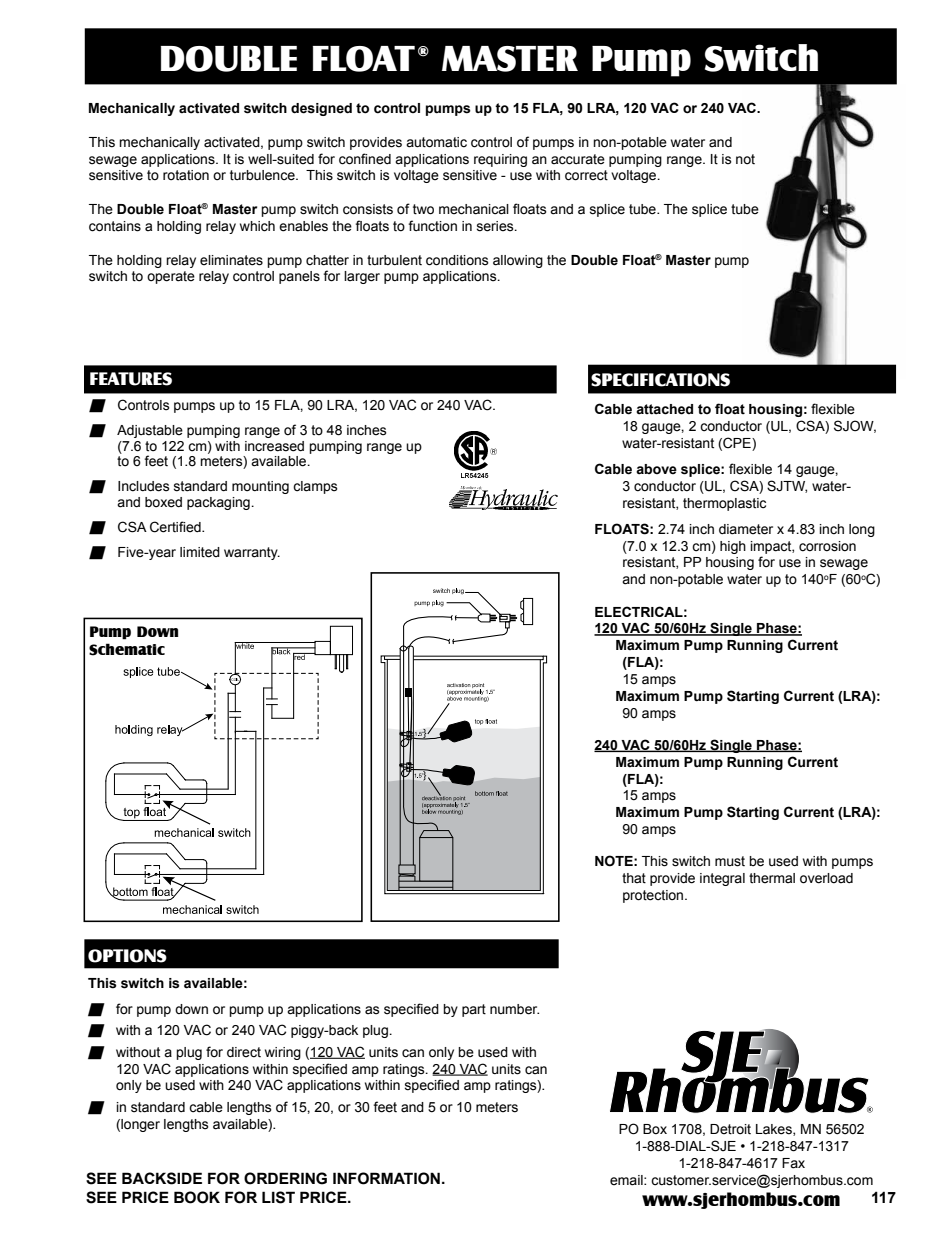  Describe the element at coordinates (252, 553) in the page. I see `warranty` at that location.
